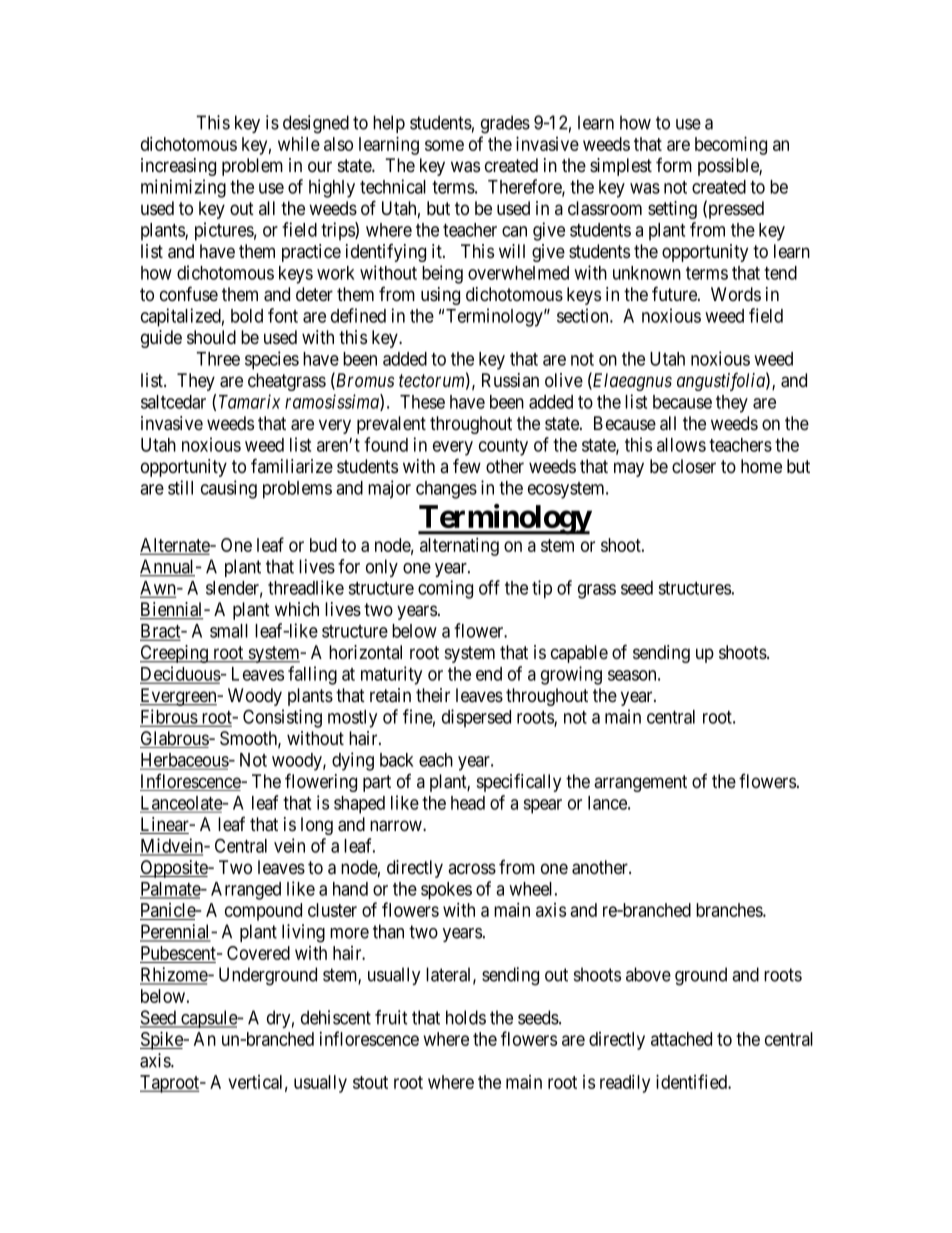 The width and height of the document is (952, 1233). Describe the element at coordinates (489, 587) in the document. I see `off` at that location.
